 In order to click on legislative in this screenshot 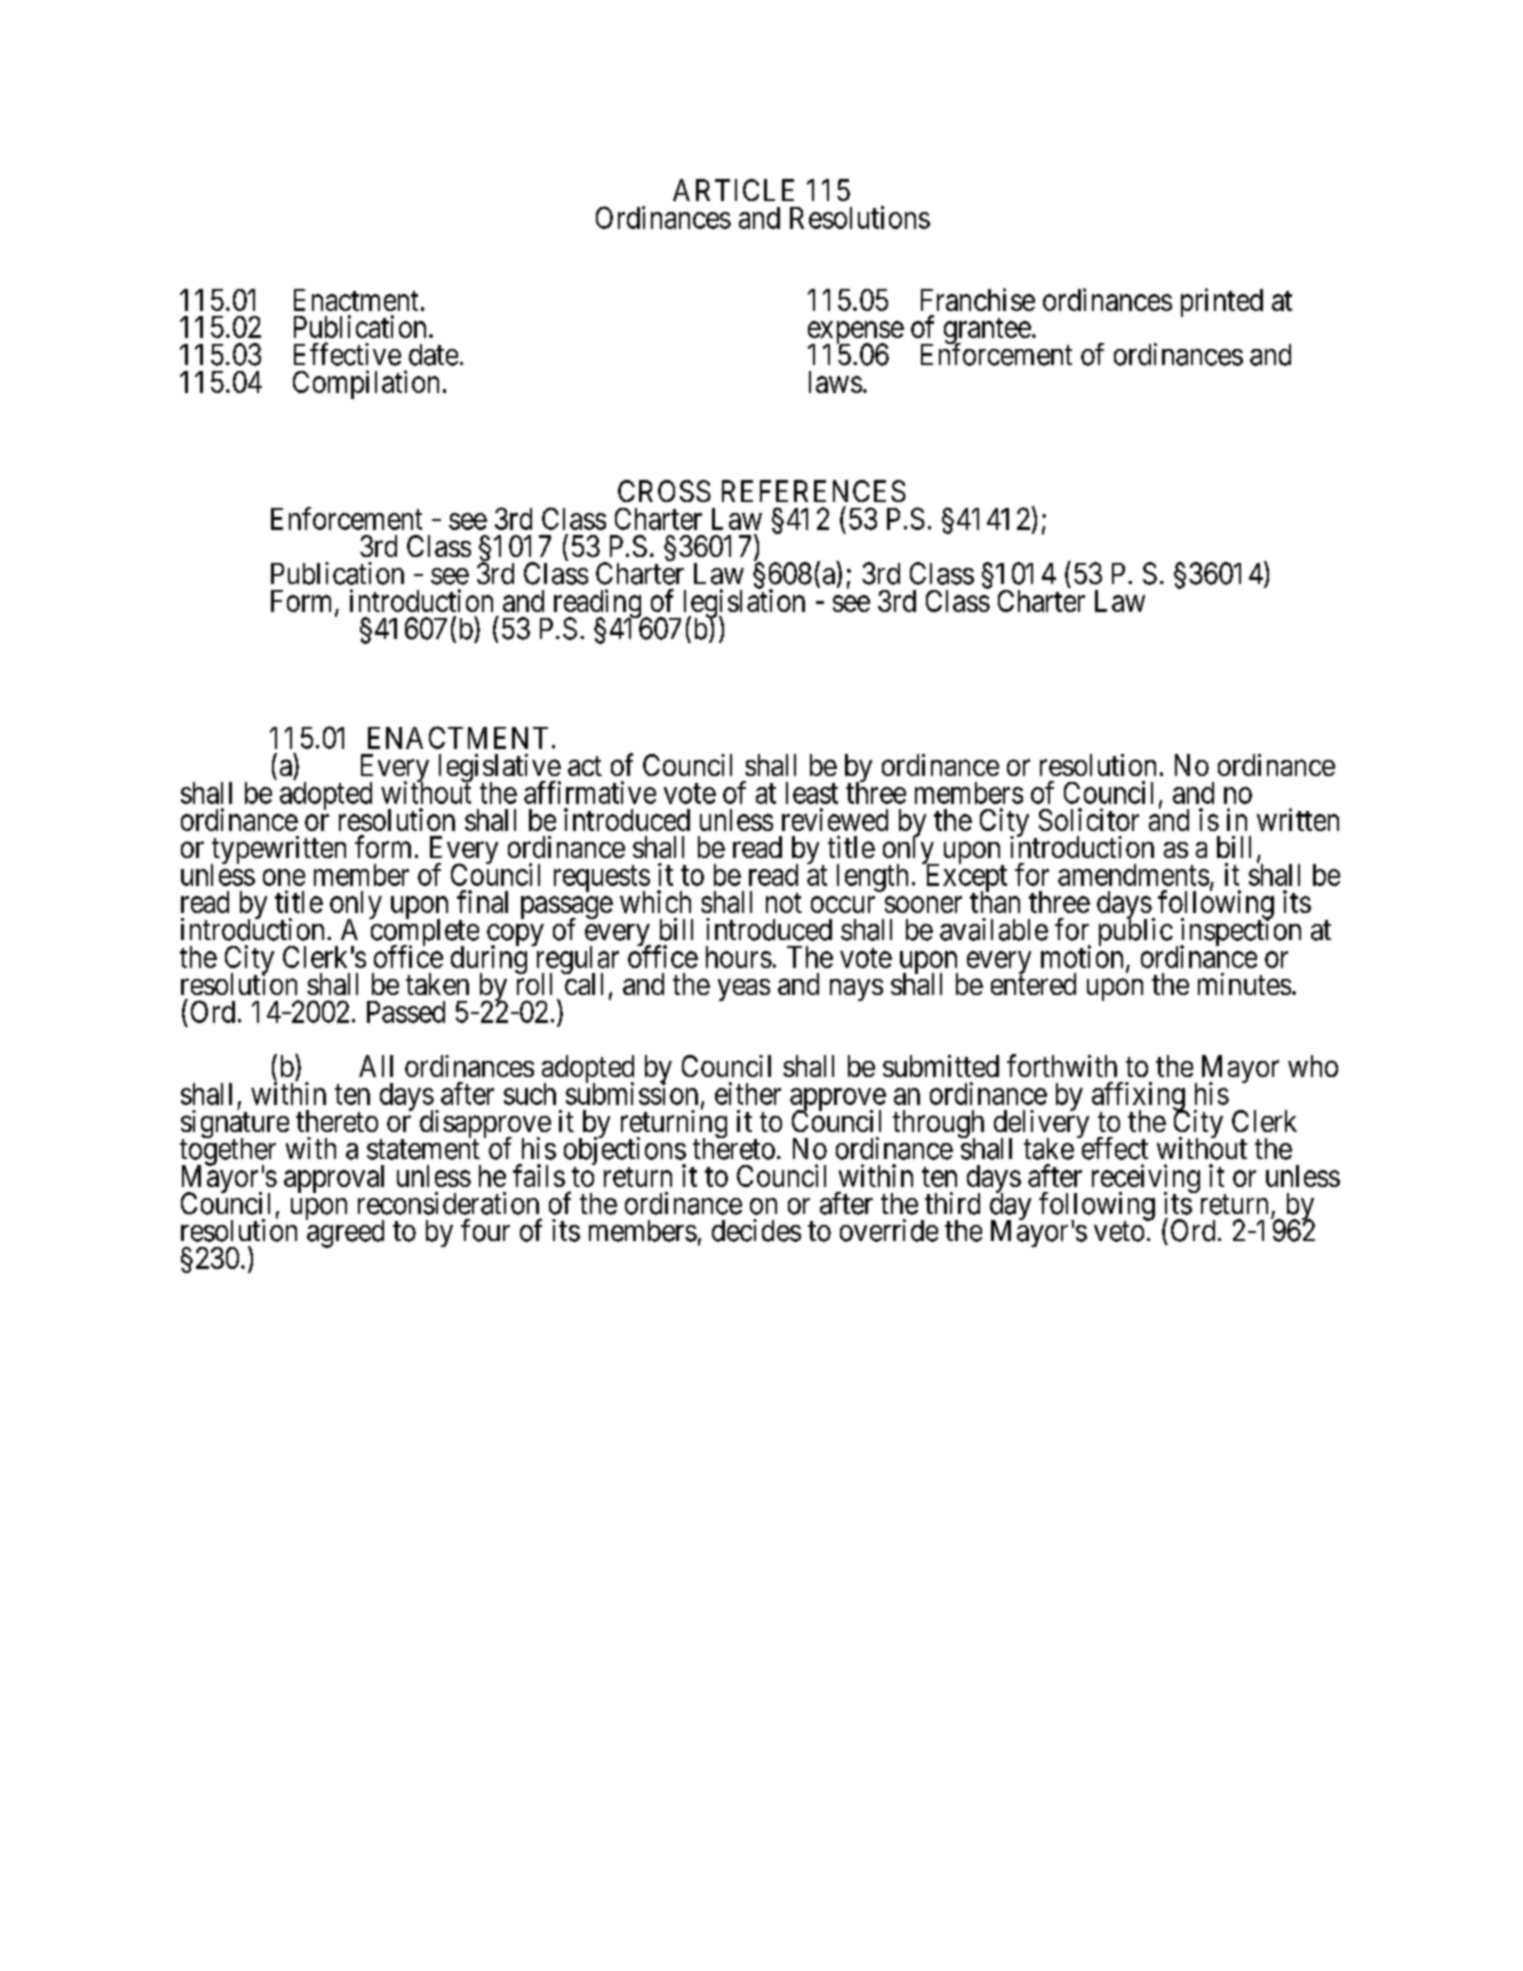, I will do `click(500, 769)`.
